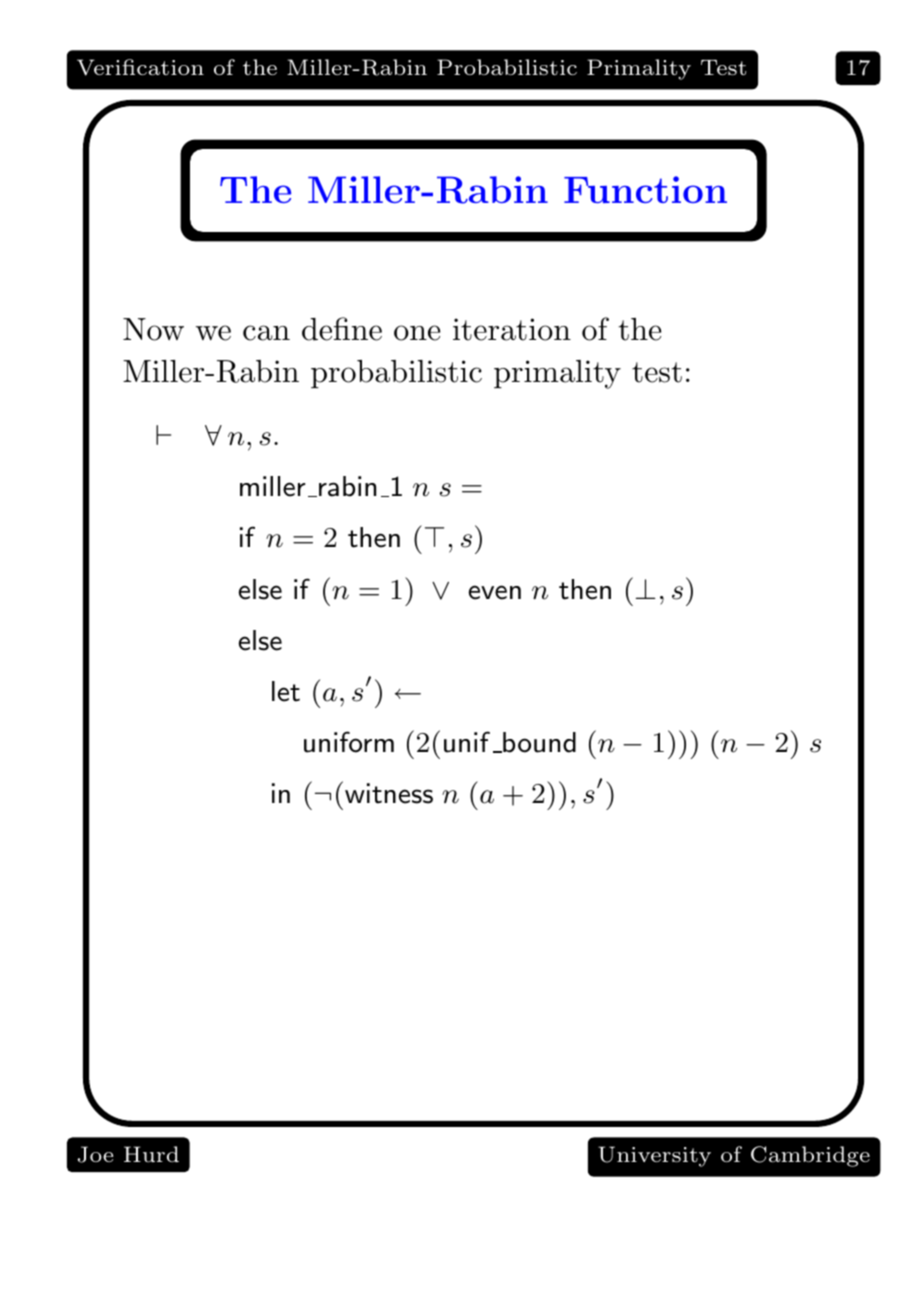  What do you see at coordinates (810, 1156) in the page?
I see `Cambridge` at bounding box center [810, 1156].
